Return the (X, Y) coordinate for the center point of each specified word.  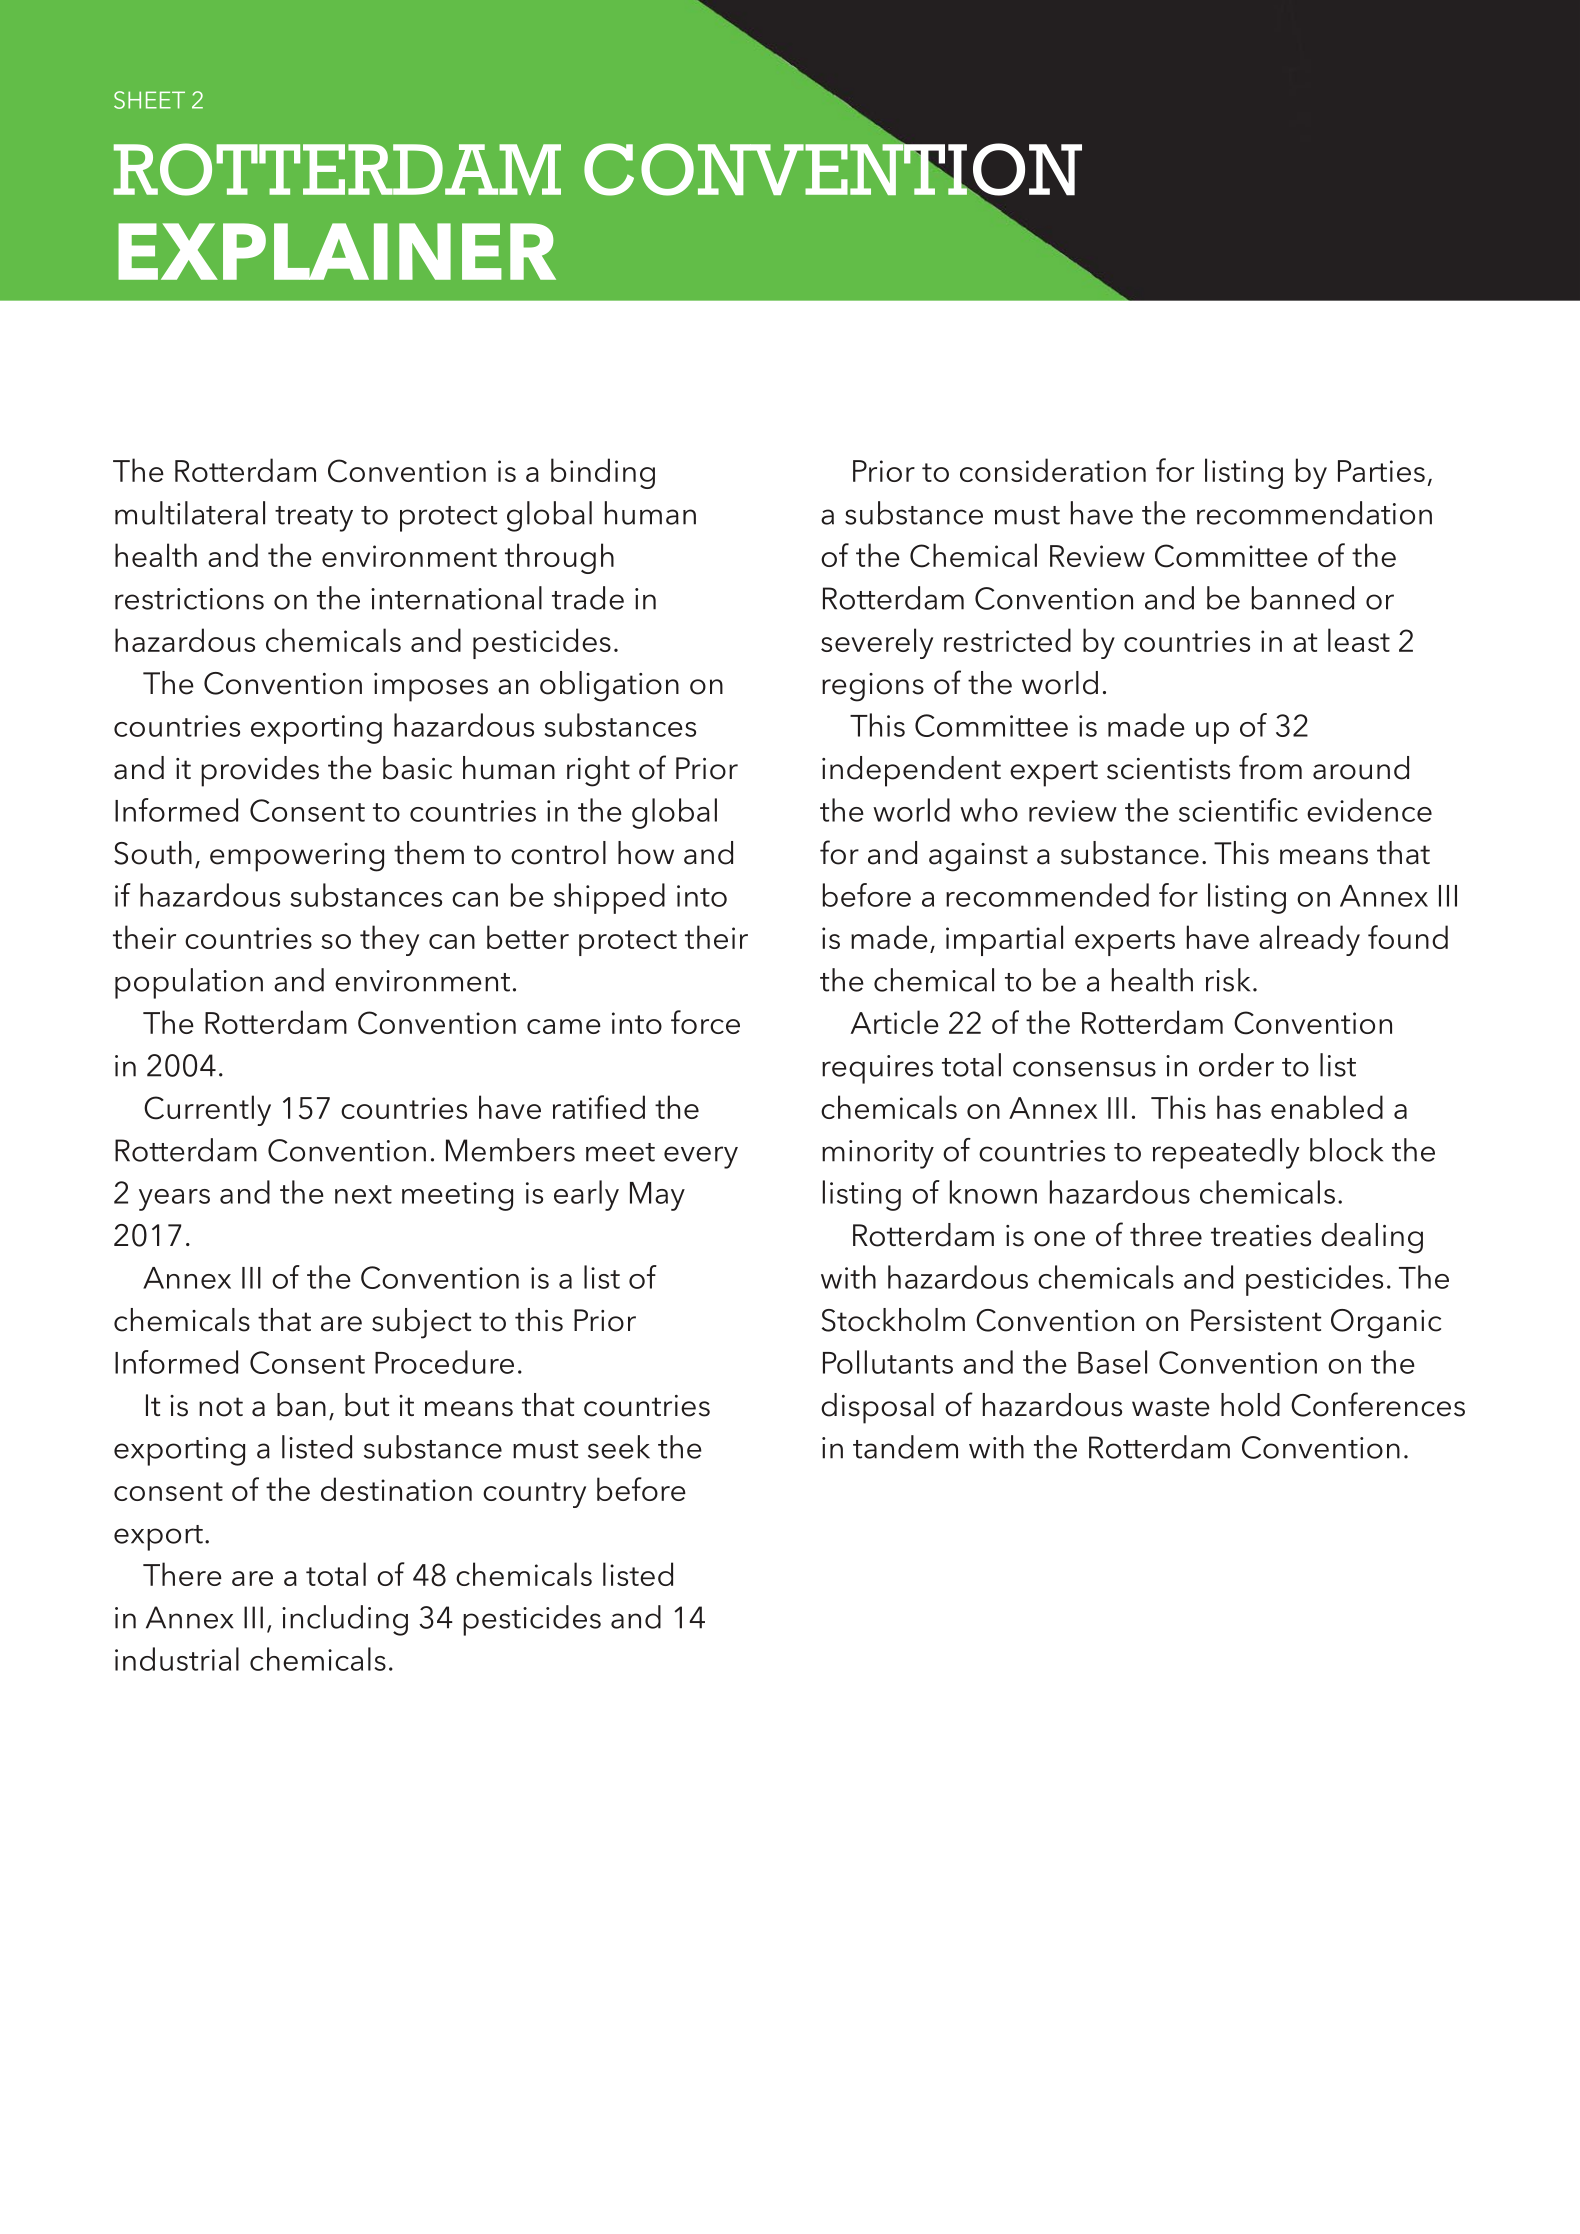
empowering (297, 857)
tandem (905, 1447)
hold (1250, 1405)
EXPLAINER (337, 251)
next (363, 1194)
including (345, 1620)
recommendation (1314, 513)
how (646, 853)
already (1309, 940)
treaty (314, 519)
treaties (1261, 1236)
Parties (1381, 471)
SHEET (149, 100)
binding (603, 473)
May (657, 1196)
